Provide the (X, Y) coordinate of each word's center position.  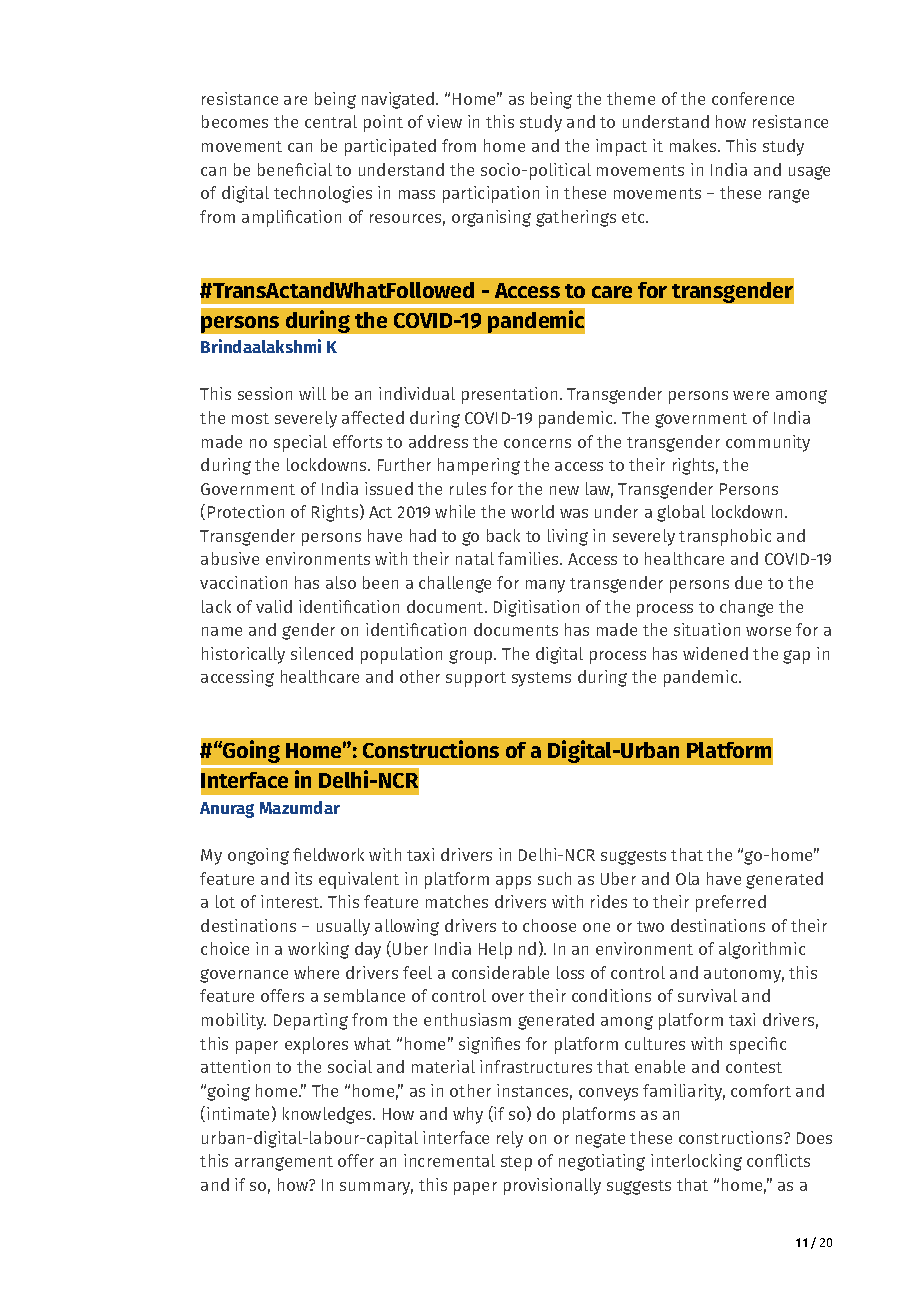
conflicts (778, 1160)
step (516, 1163)
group (472, 657)
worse (768, 631)
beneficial (295, 169)
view (444, 121)
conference (753, 98)
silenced (322, 653)
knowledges (328, 1115)
